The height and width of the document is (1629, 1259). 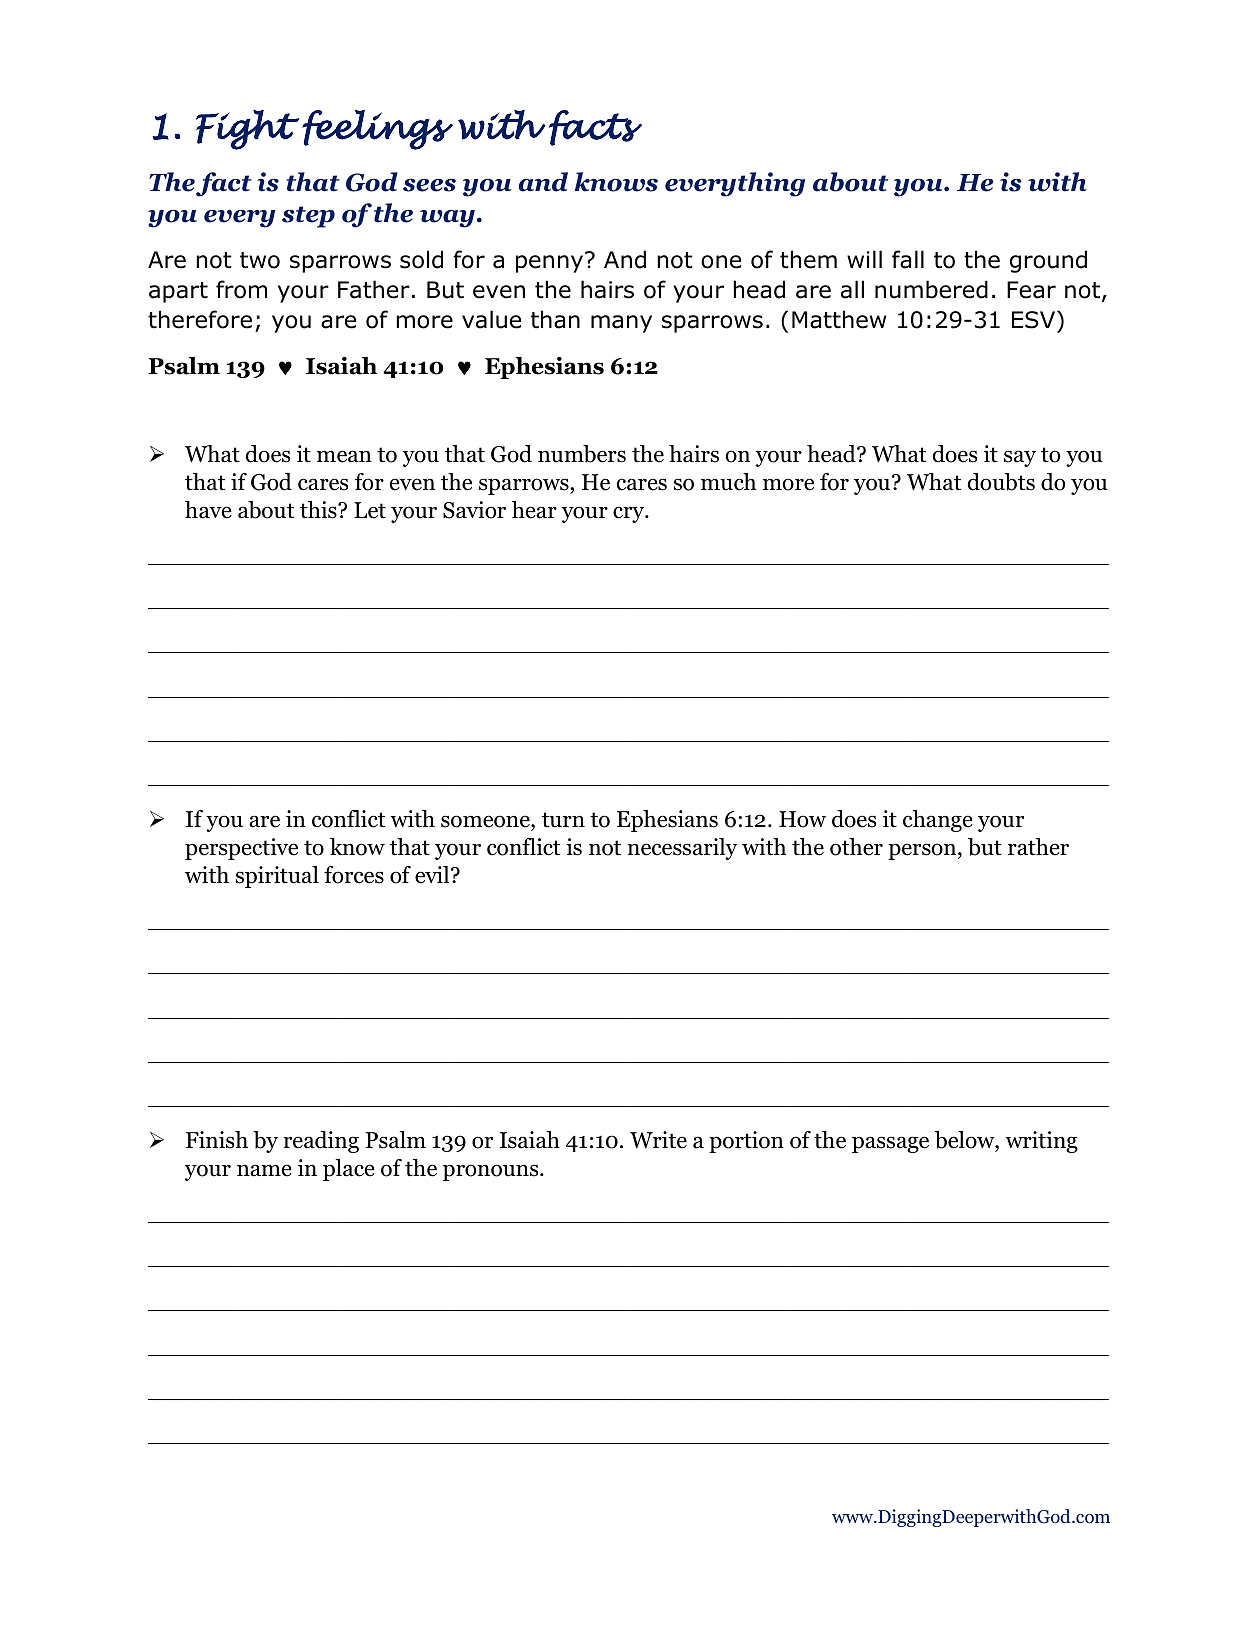 What do you see at coordinates (630, 514) in the document?
I see `cry` at bounding box center [630, 514].
